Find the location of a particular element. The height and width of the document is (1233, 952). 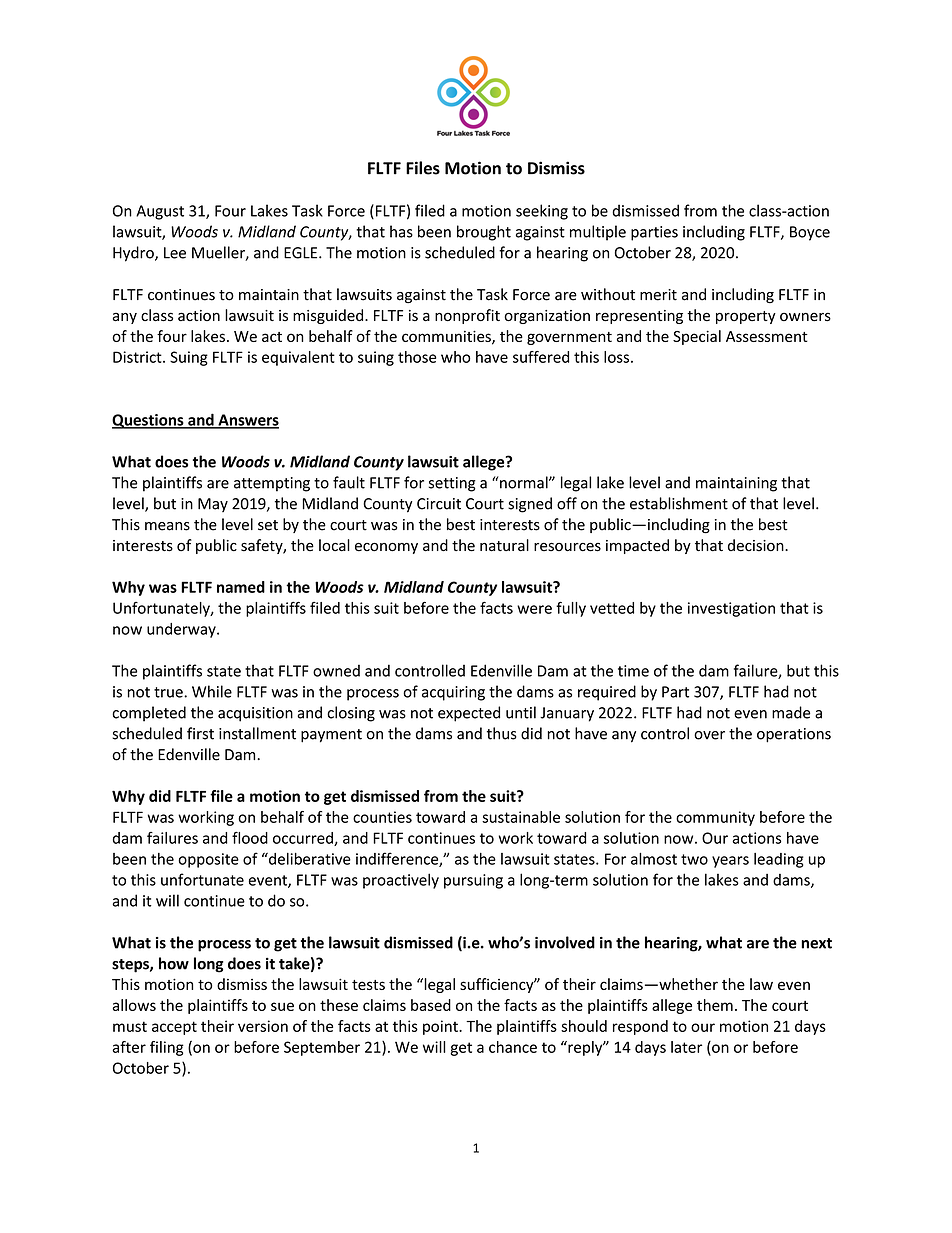

were is located at coordinates (534, 609).
